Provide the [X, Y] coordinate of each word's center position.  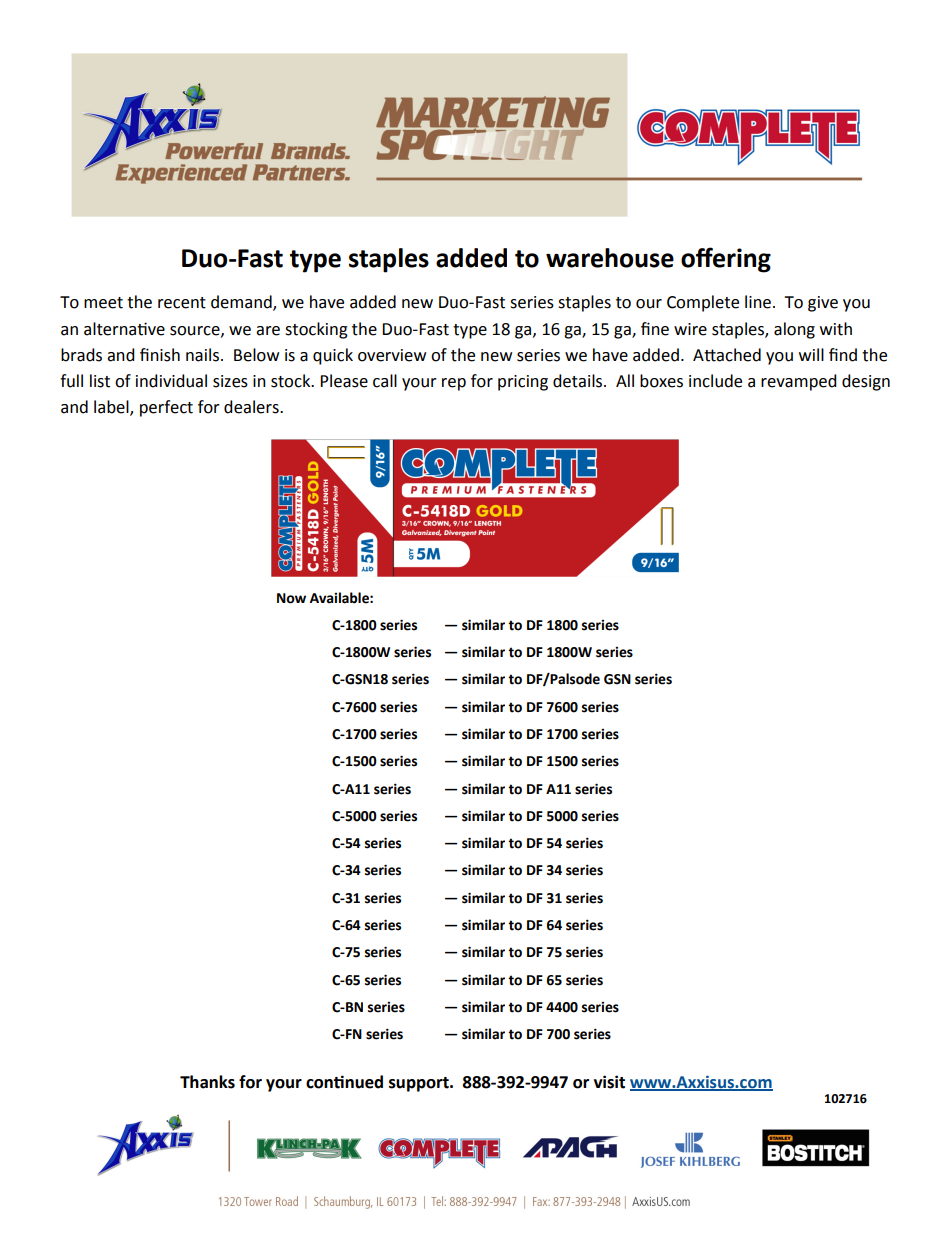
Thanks [207, 1082]
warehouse [610, 258]
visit [609, 1082]
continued [344, 1082]
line [758, 302]
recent [182, 303]
